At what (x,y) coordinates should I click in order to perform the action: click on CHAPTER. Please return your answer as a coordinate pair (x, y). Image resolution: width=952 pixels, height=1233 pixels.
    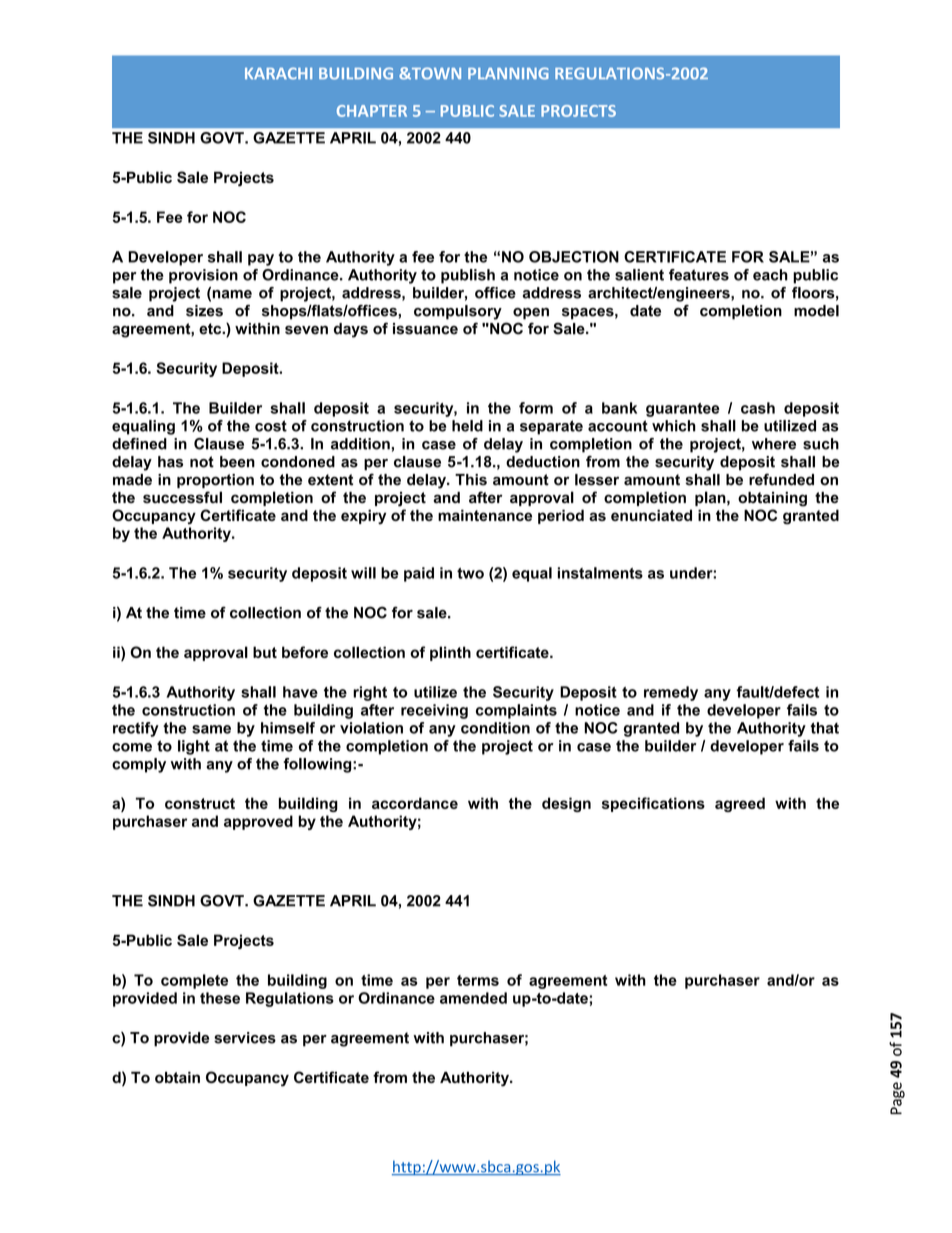
    Looking at the image, I should click on (372, 111).
